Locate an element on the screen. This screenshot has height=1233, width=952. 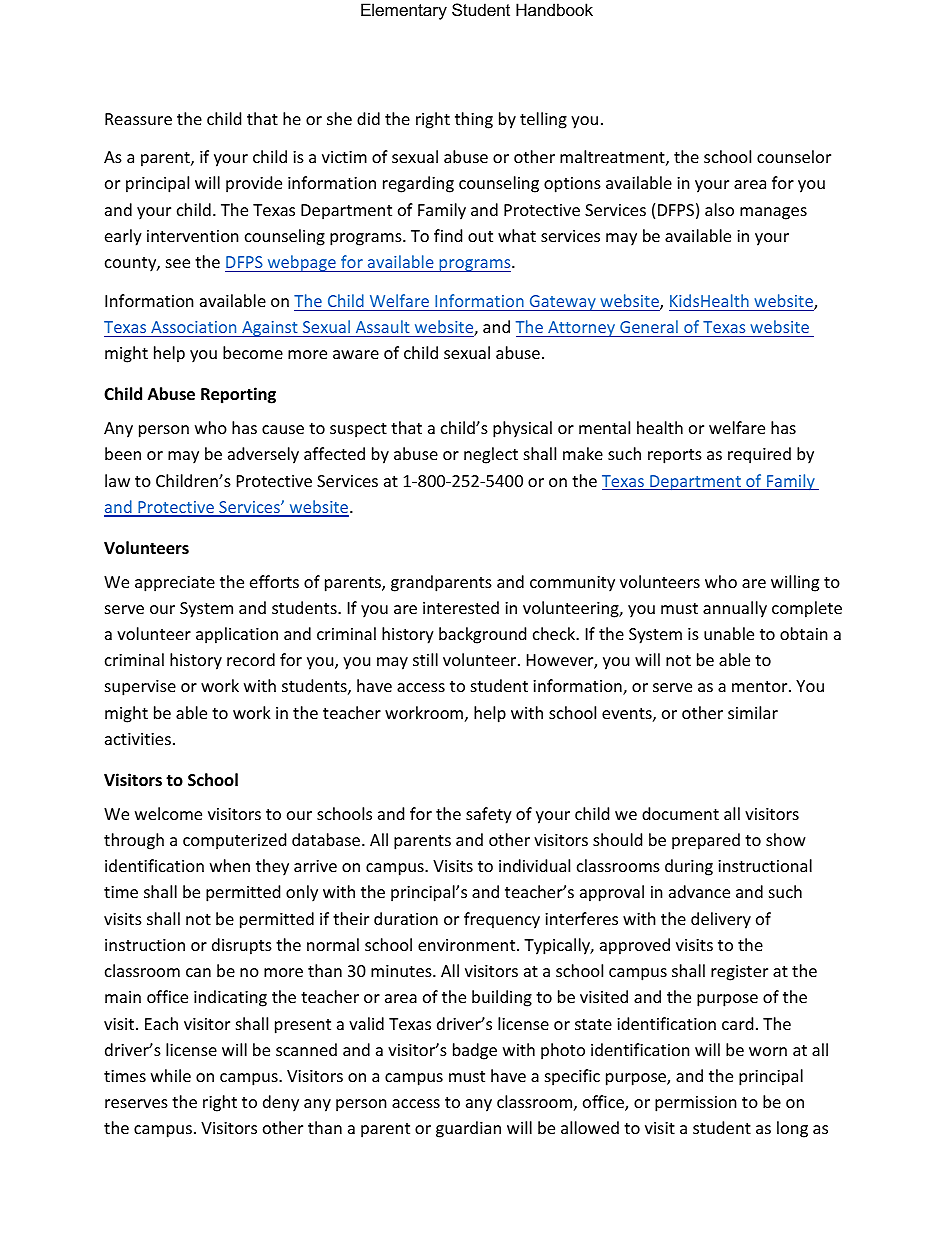
while is located at coordinates (171, 1075).
